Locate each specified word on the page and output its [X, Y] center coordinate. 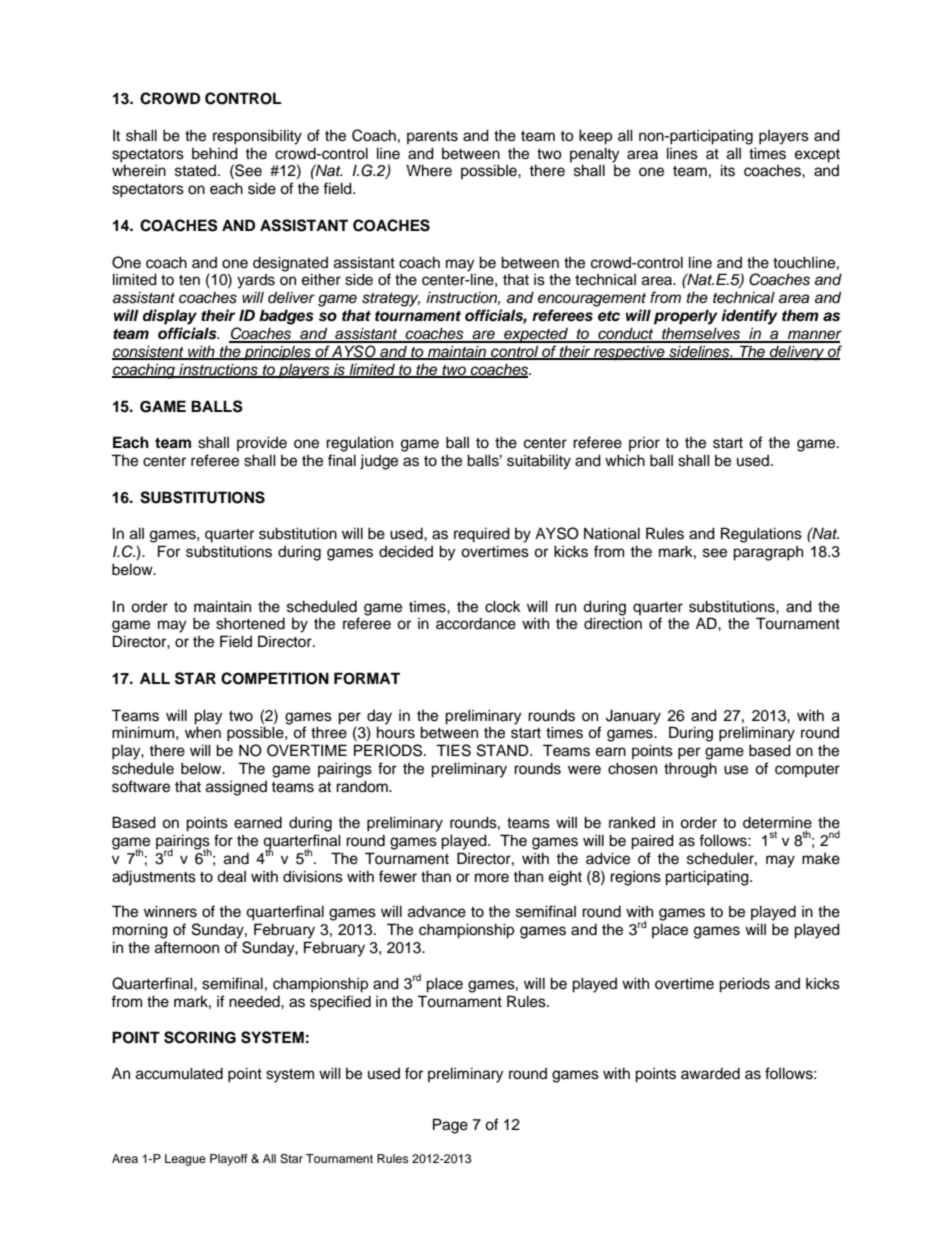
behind [215, 153]
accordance [476, 624]
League [185, 1160]
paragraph [768, 553]
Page [450, 1126]
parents [432, 137]
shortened [250, 623]
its [728, 170]
